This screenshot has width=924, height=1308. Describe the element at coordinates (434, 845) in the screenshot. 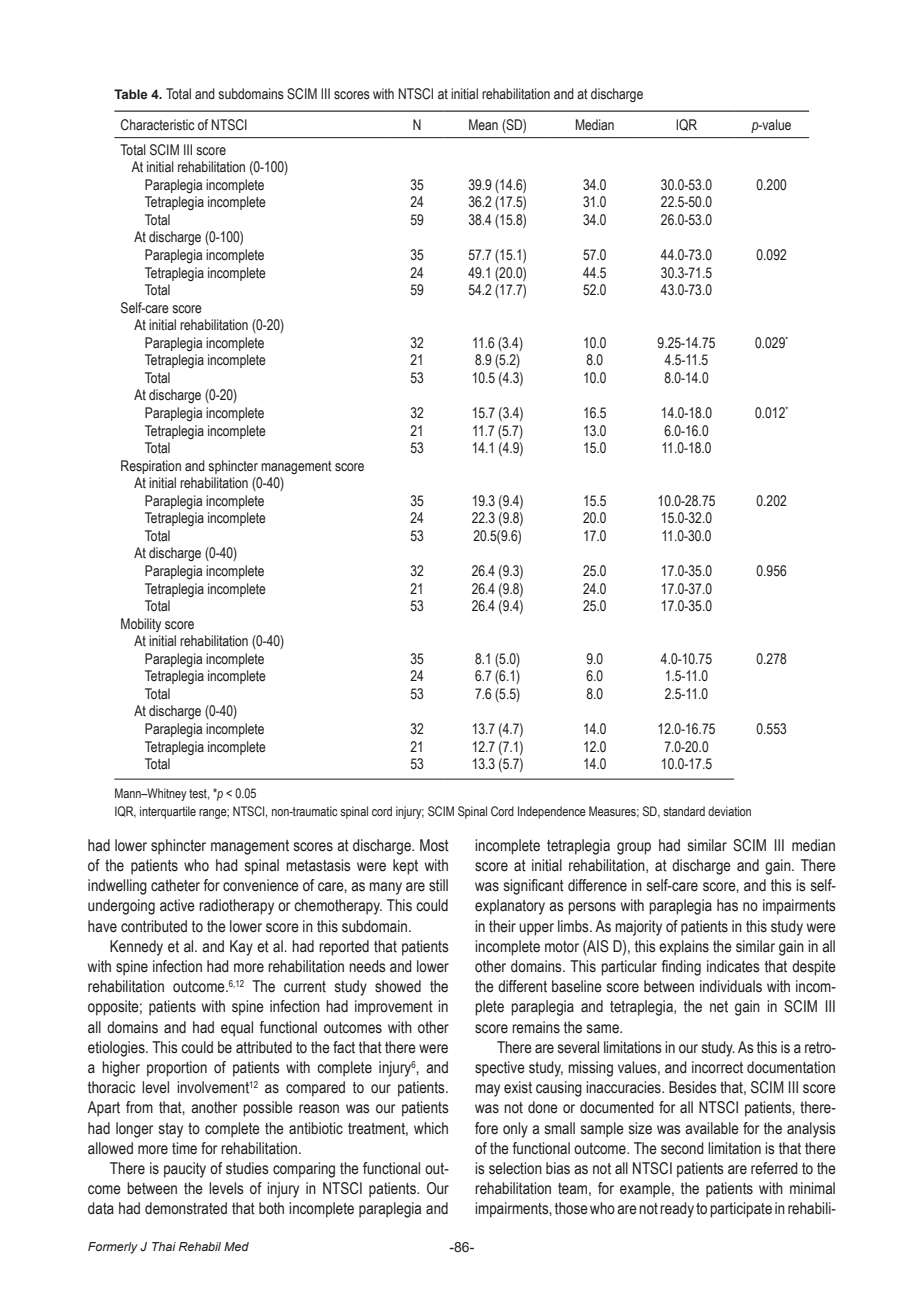

I see `Most` at that location.
